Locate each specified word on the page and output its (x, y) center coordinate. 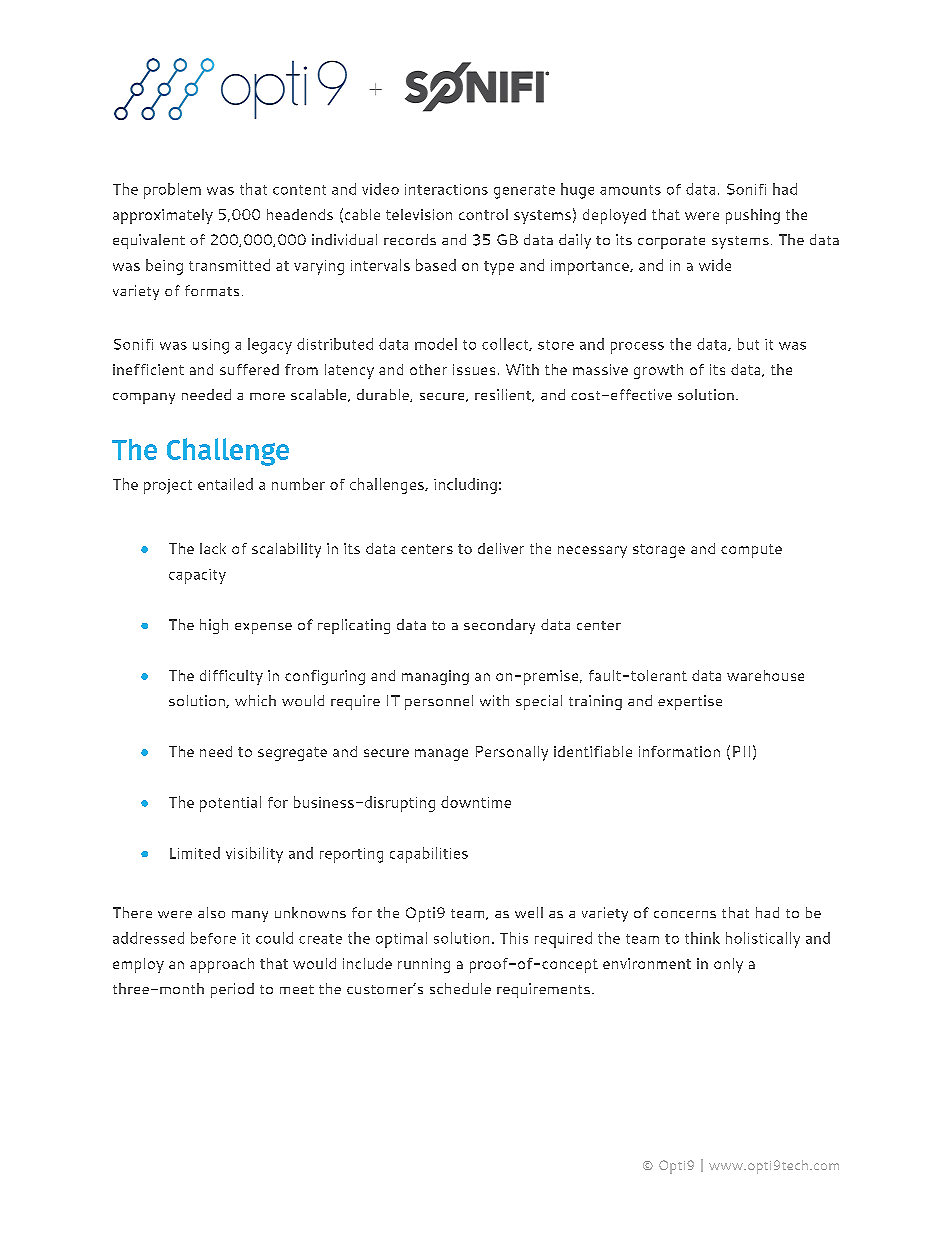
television (419, 214)
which (255, 700)
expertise (690, 702)
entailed (225, 484)
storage (659, 551)
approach (222, 965)
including (465, 486)
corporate (671, 242)
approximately (163, 216)
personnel (439, 702)
